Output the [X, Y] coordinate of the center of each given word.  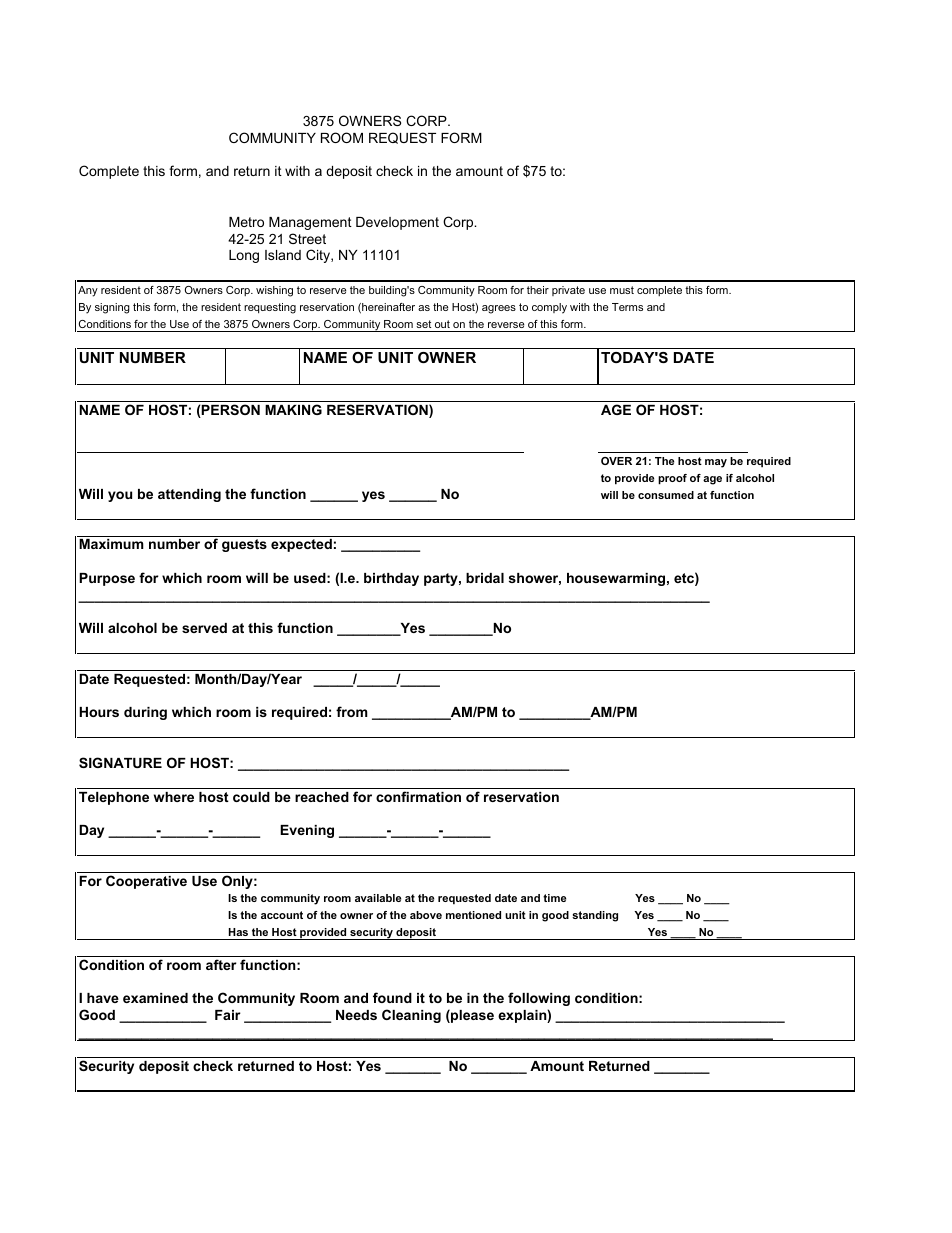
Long [244, 256]
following [539, 999]
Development [397, 223]
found [392, 997]
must [622, 290]
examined [155, 998]
